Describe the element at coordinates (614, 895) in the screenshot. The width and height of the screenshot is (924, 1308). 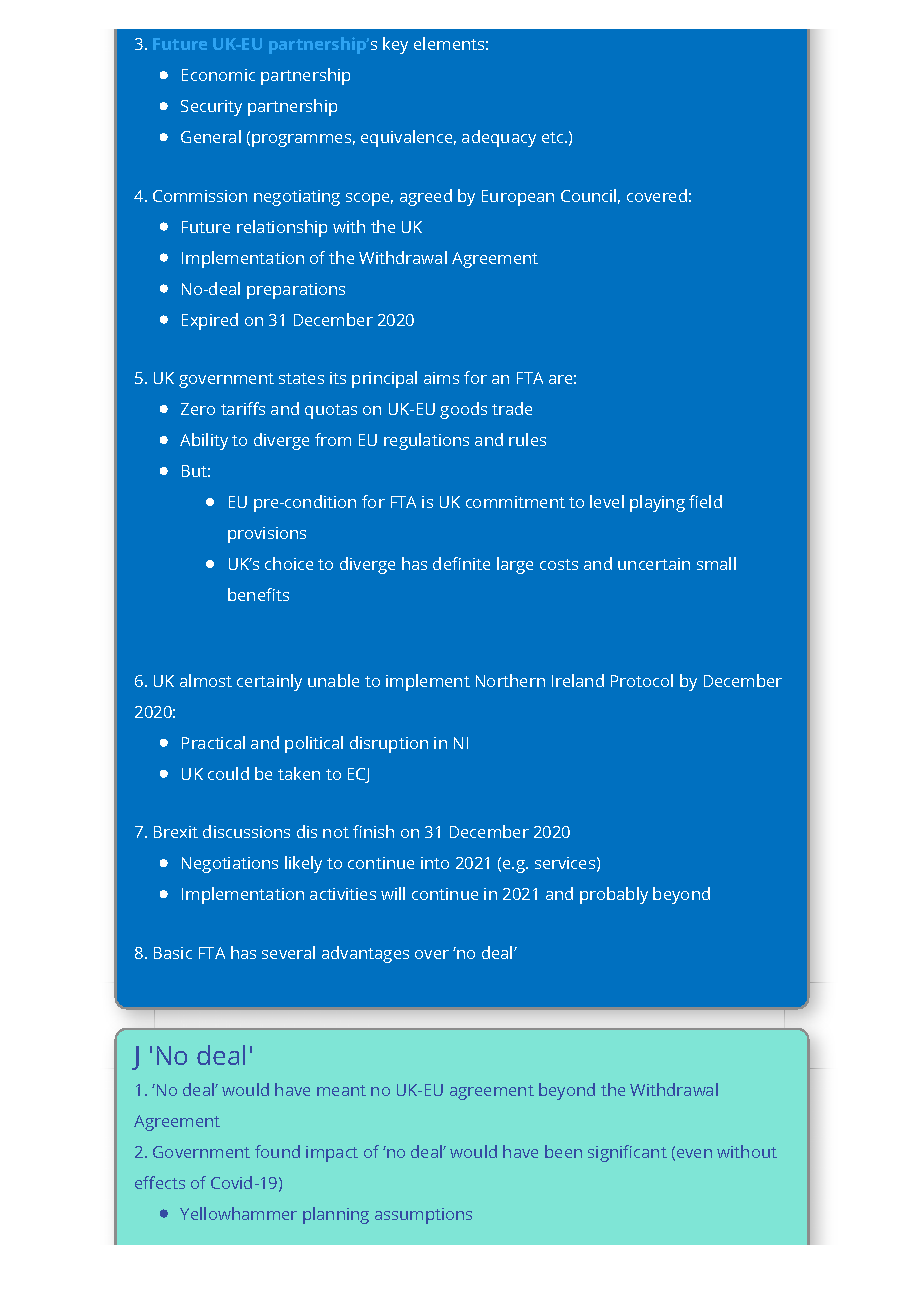
I see `probably` at that location.
